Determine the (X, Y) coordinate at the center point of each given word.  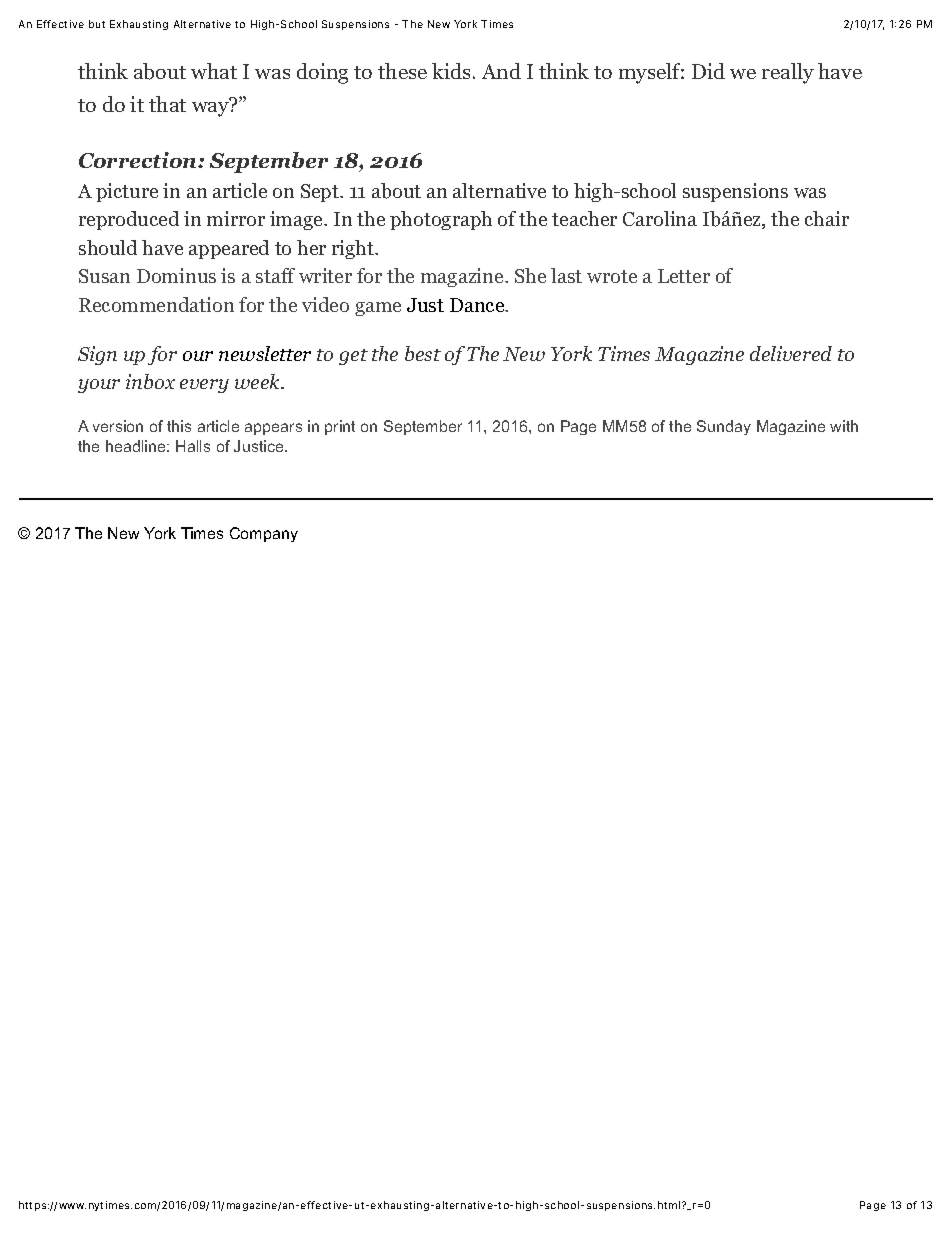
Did (708, 71)
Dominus (176, 275)
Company (264, 534)
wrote (612, 276)
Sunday (724, 427)
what (214, 71)
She (530, 275)
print (340, 427)
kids (451, 71)
